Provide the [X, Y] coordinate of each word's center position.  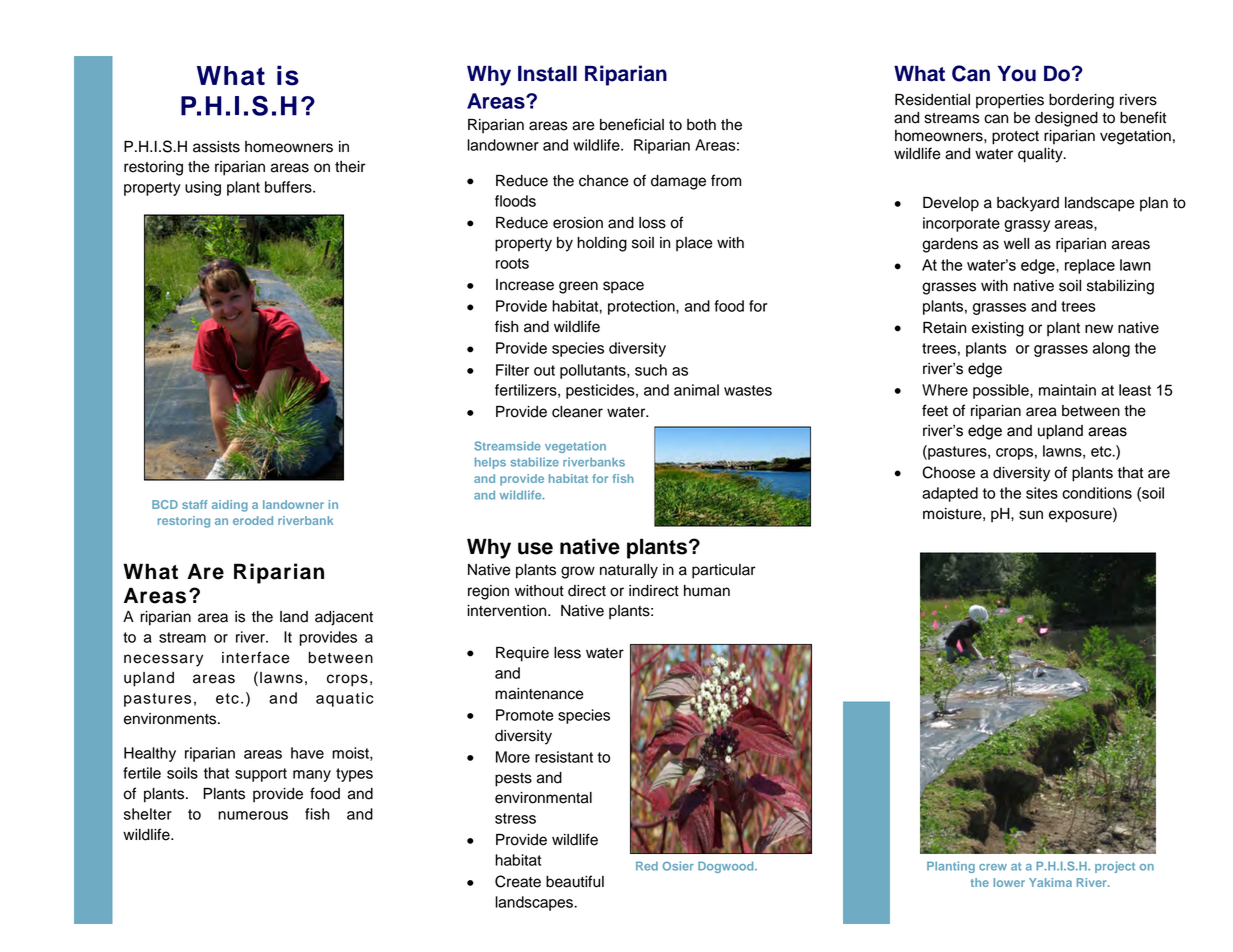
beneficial [632, 124]
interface [256, 657]
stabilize [535, 462]
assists [216, 147]
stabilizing [1120, 287]
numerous [253, 815]
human [707, 591]
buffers [289, 187]
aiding [230, 506]
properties [1010, 101]
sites [1042, 493]
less [567, 653]
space [623, 287]
